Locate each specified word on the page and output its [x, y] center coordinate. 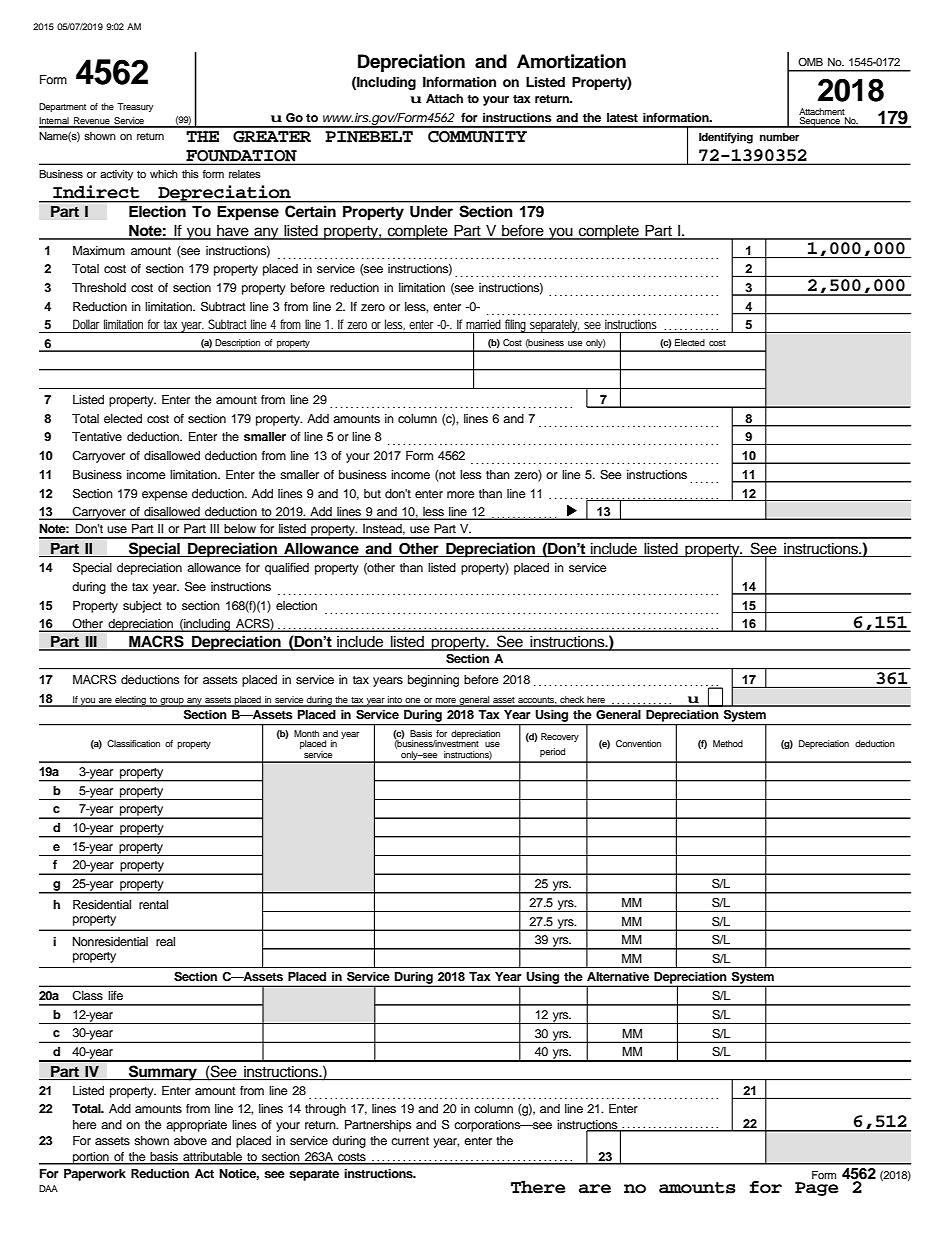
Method [728, 743]
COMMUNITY [477, 137]
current [410, 1141]
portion [91, 1158]
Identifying [726, 138]
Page [817, 1189]
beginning [433, 681]
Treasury [135, 107]
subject [142, 607]
